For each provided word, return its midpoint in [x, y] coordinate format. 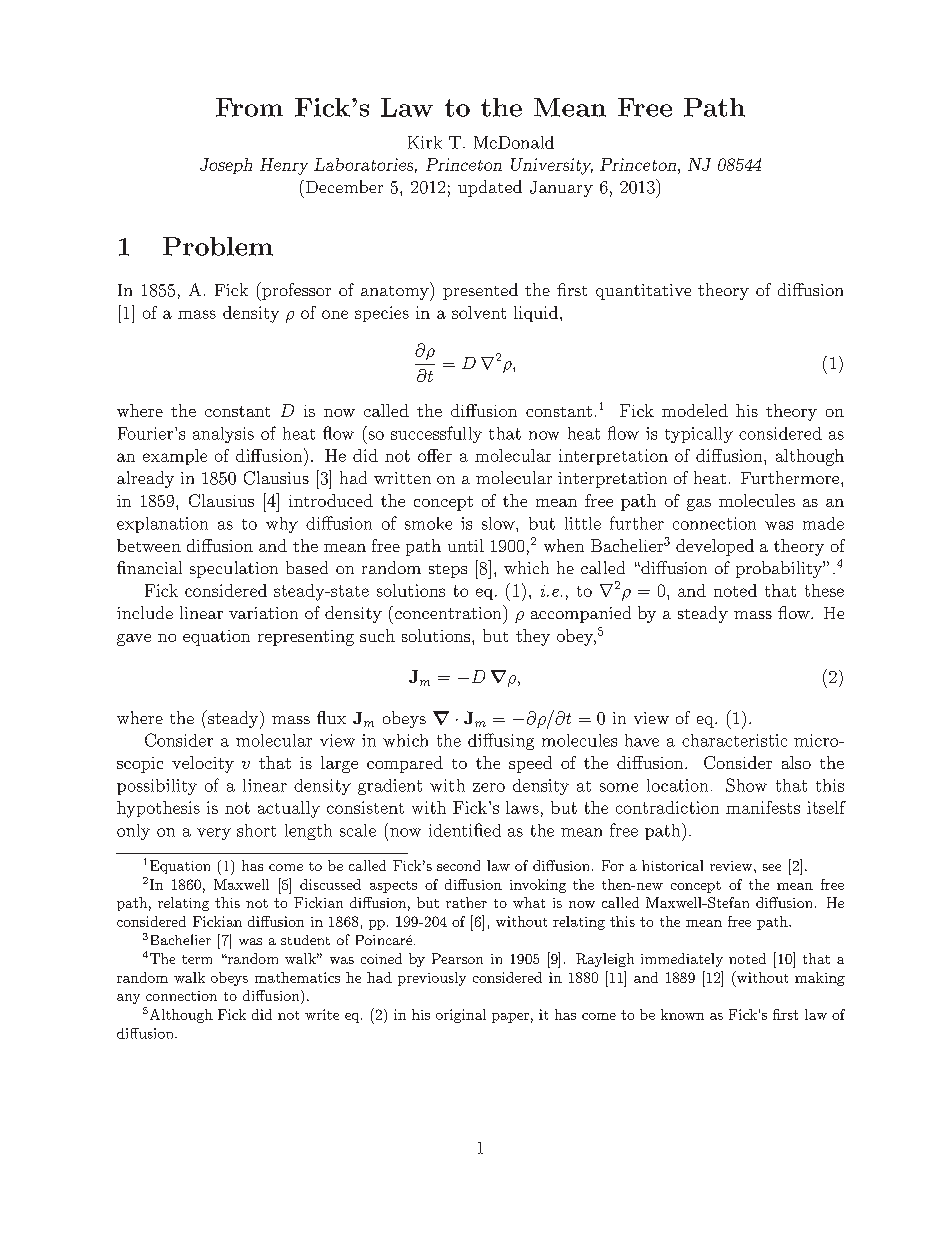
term [197, 959]
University [552, 166]
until [466, 545]
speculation [234, 569]
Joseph [226, 166]
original [461, 1016]
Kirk [425, 142]
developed [715, 547]
